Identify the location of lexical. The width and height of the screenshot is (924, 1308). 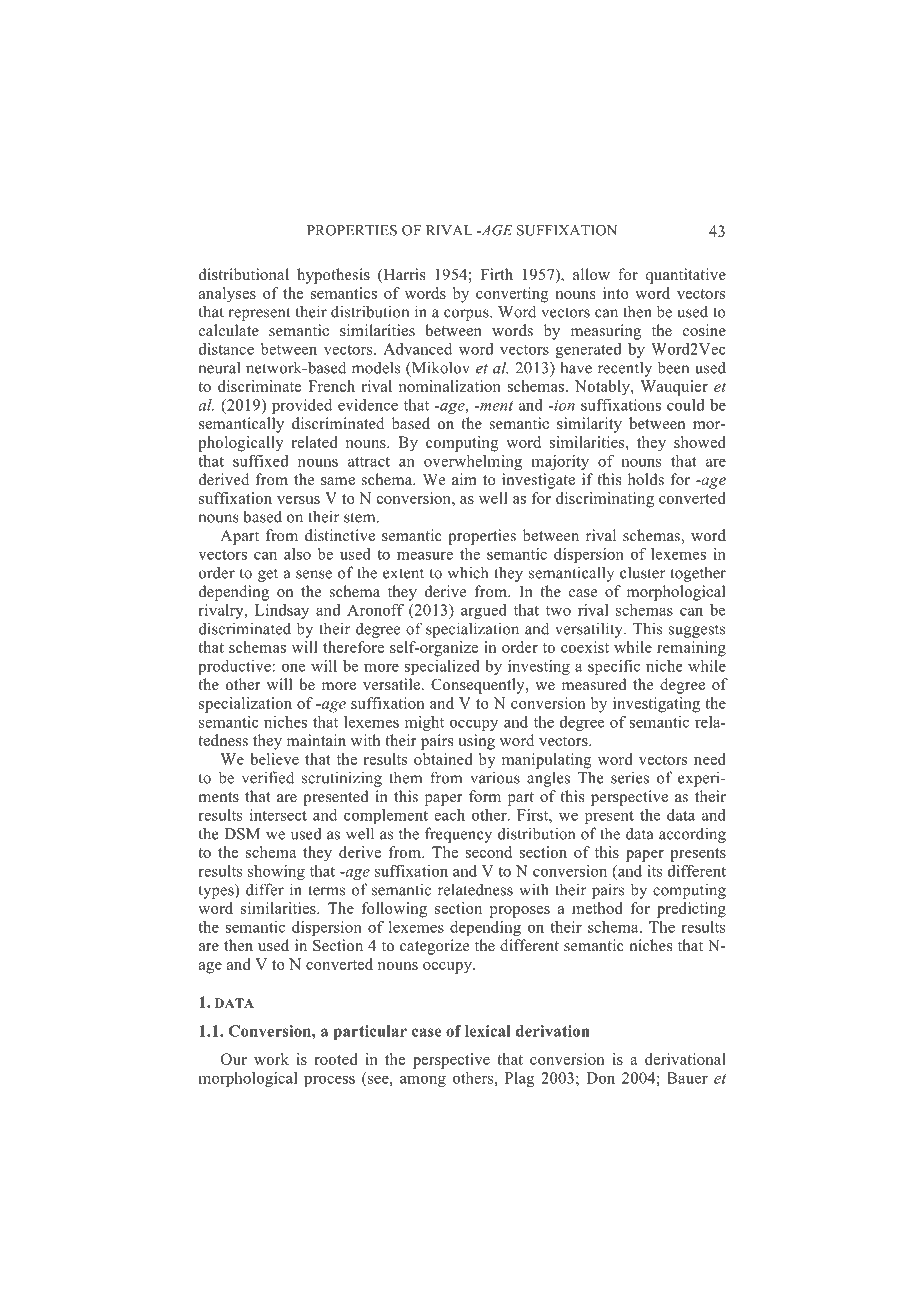
(488, 1031).
